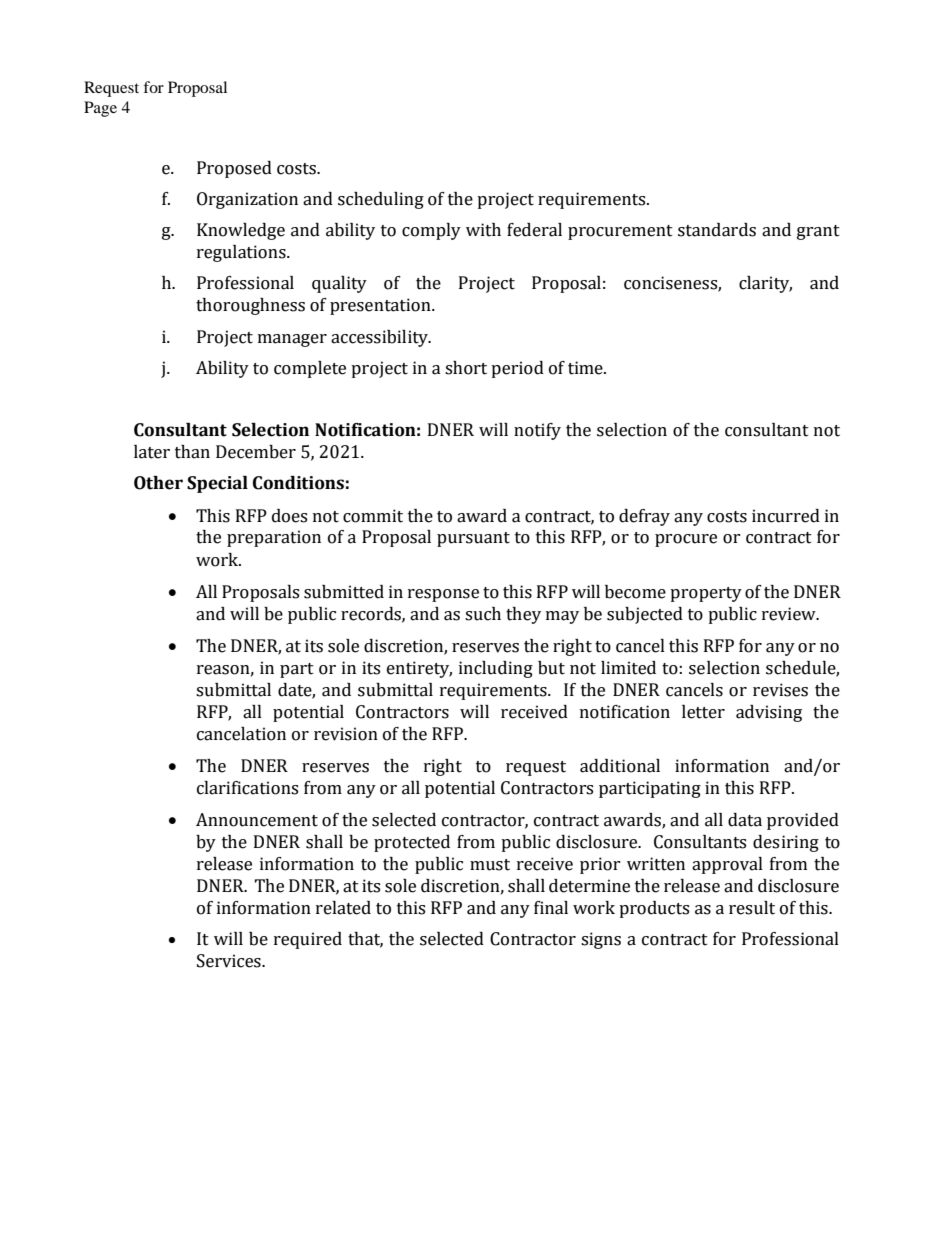  Describe the element at coordinates (786, 516) in the screenshot. I see `incurred` at that location.
